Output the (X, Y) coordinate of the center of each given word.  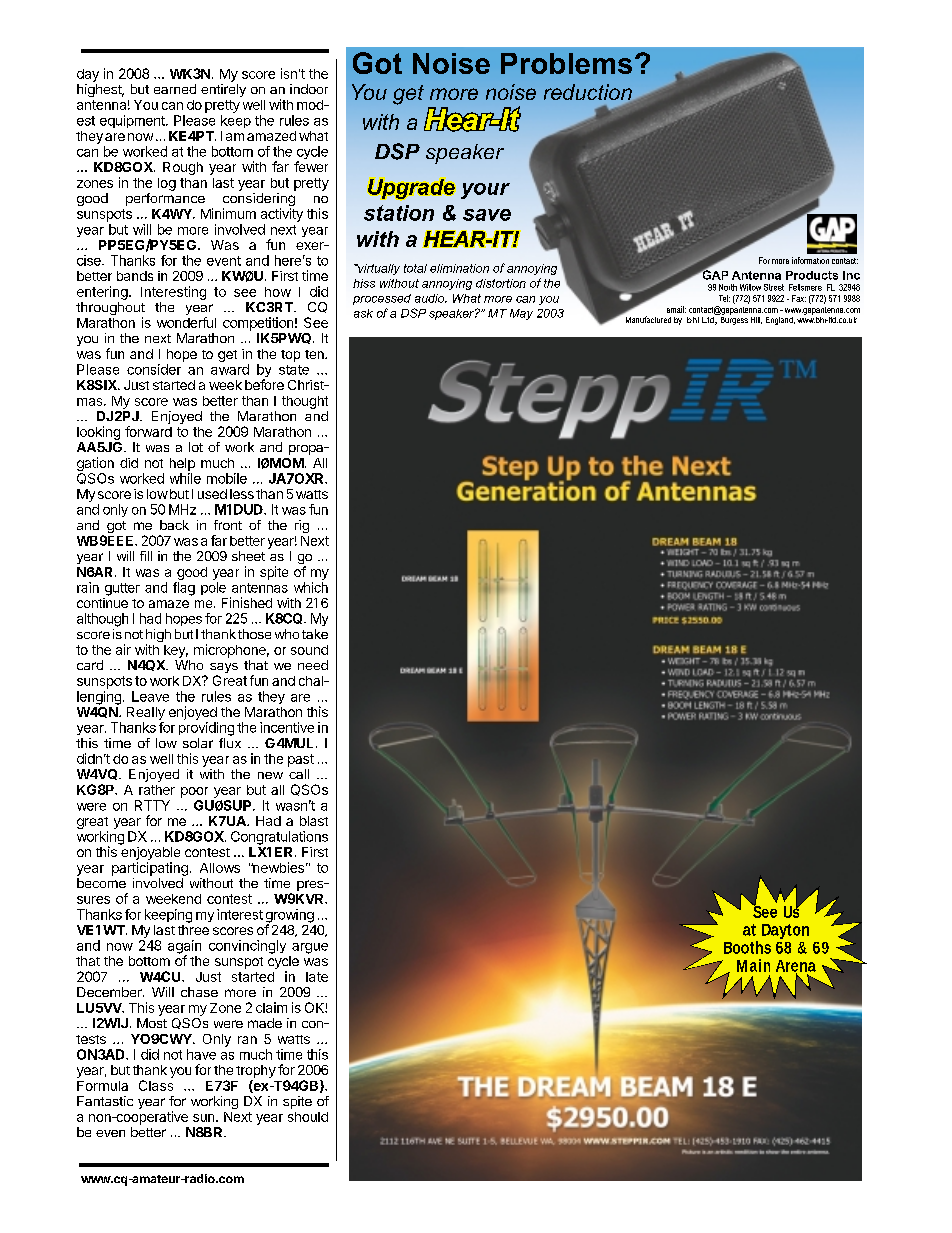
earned (175, 89)
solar (198, 743)
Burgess (733, 319)
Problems (566, 63)
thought (305, 402)
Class (156, 1085)
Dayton (785, 931)
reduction (589, 93)
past (301, 760)
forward (148, 431)
